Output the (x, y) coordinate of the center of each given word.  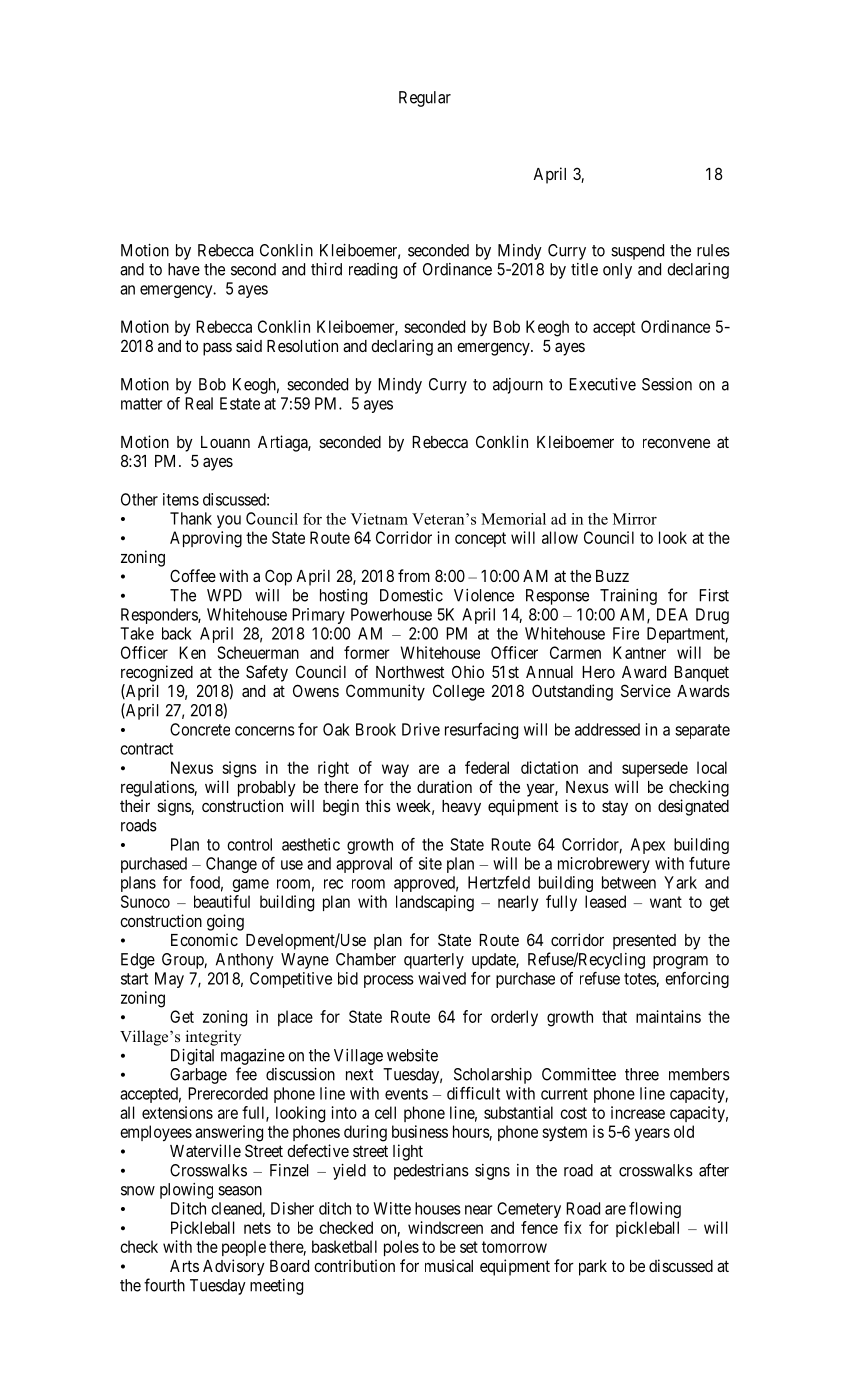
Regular (425, 99)
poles (401, 1248)
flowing (655, 1210)
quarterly (434, 961)
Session (667, 384)
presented (644, 942)
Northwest (410, 672)
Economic (204, 939)
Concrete (200, 729)
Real (199, 403)
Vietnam (379, 519)
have (184, 269)
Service (646, 690)
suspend (637, 252)
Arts (184, 1266)
